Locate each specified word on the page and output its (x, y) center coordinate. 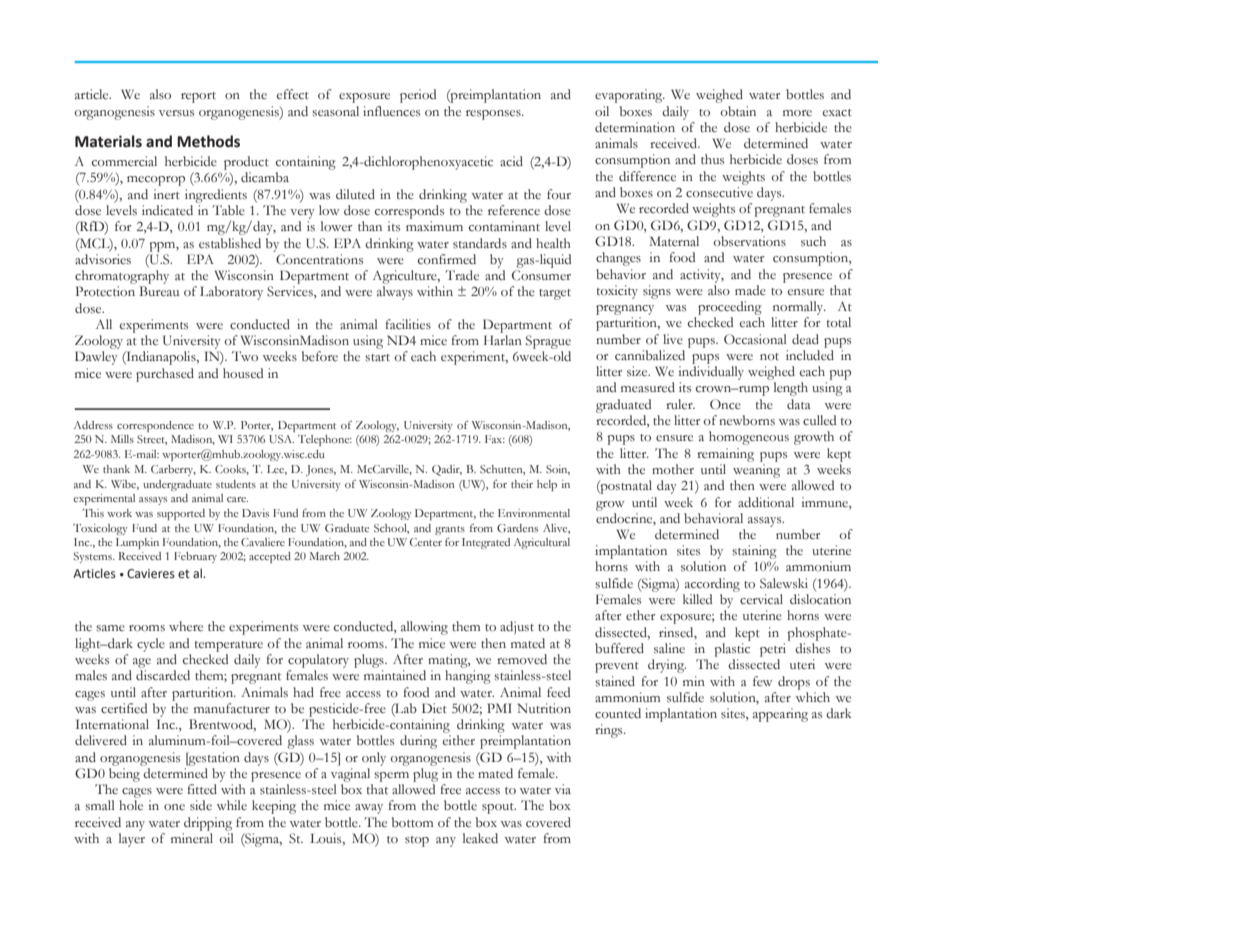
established (230, 243)
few (763, 681)
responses (494, 115)
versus (176, 113)
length (791, 389)
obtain (738, 111)
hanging (468, 677)
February (195, 557)
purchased (165, 375)
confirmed (447, 259)
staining (754, 553)
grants (450, 530)
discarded (163, 675)
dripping (208, 824)
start (377, 358)
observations (750, 241)
